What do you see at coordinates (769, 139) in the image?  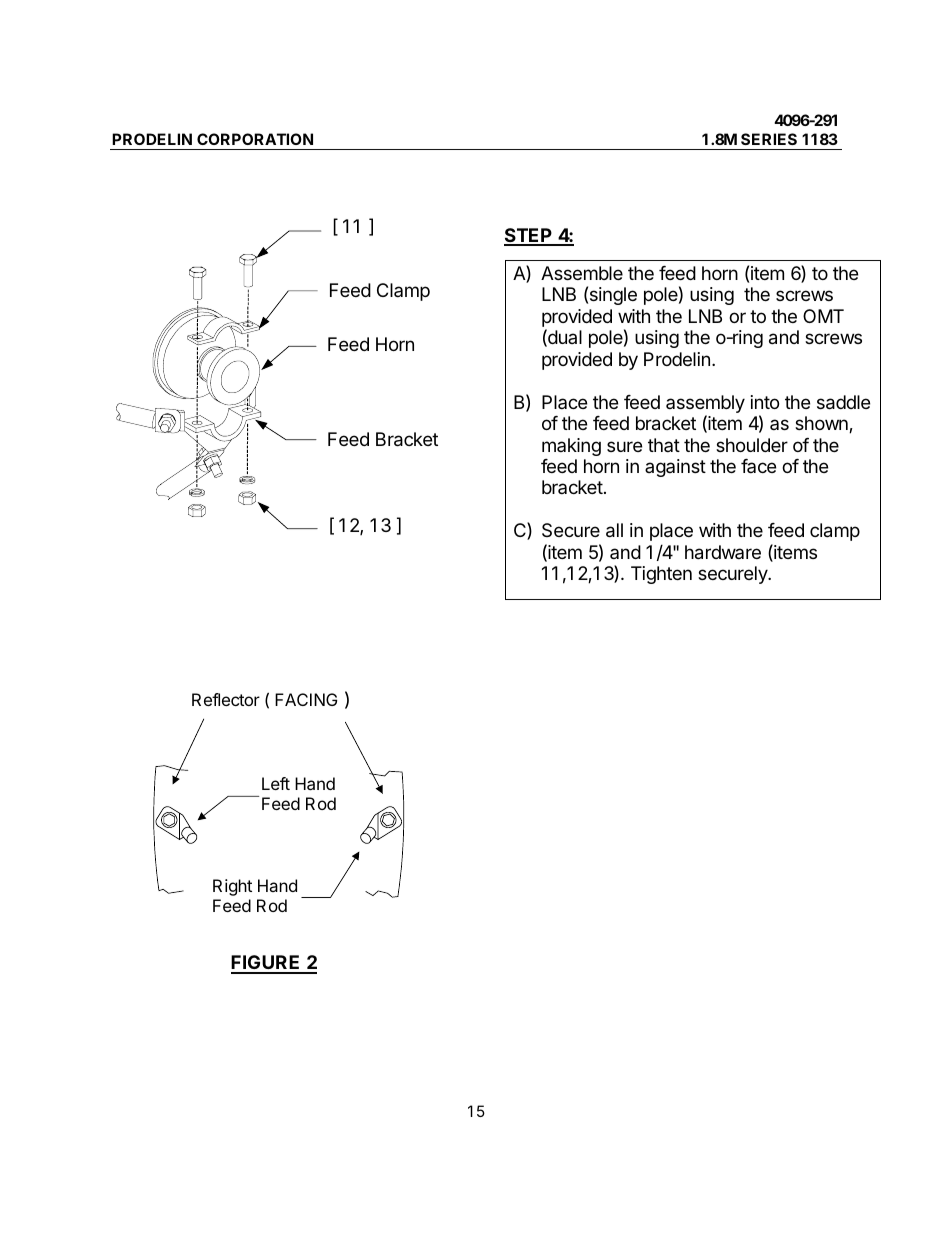 I see `SERIES` at bounding box center [769, 139].
